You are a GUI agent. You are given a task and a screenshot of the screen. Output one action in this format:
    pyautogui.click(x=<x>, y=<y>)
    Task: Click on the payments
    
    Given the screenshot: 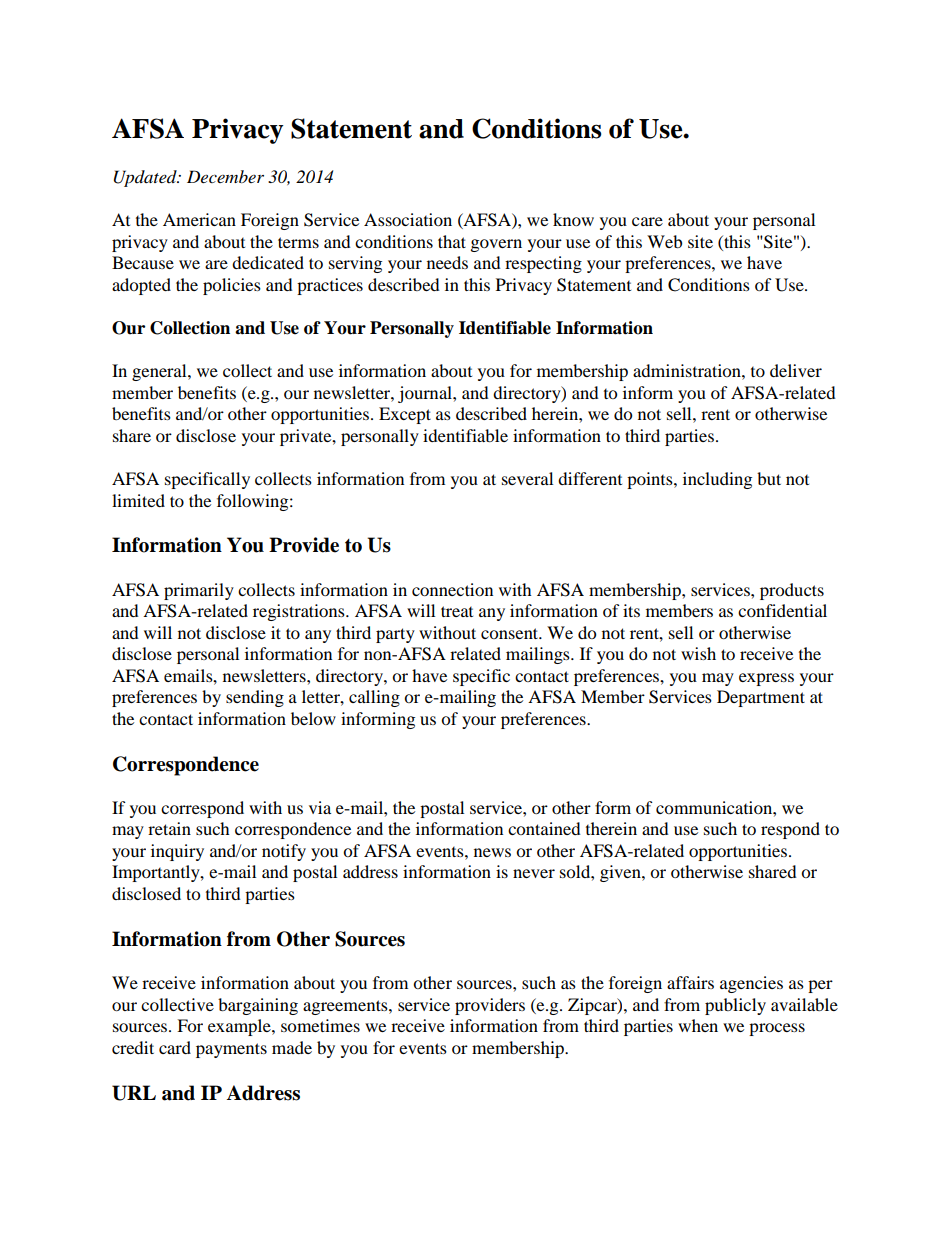 What is the action you would take?
    pyautogui.click(x=231, y=1050)
